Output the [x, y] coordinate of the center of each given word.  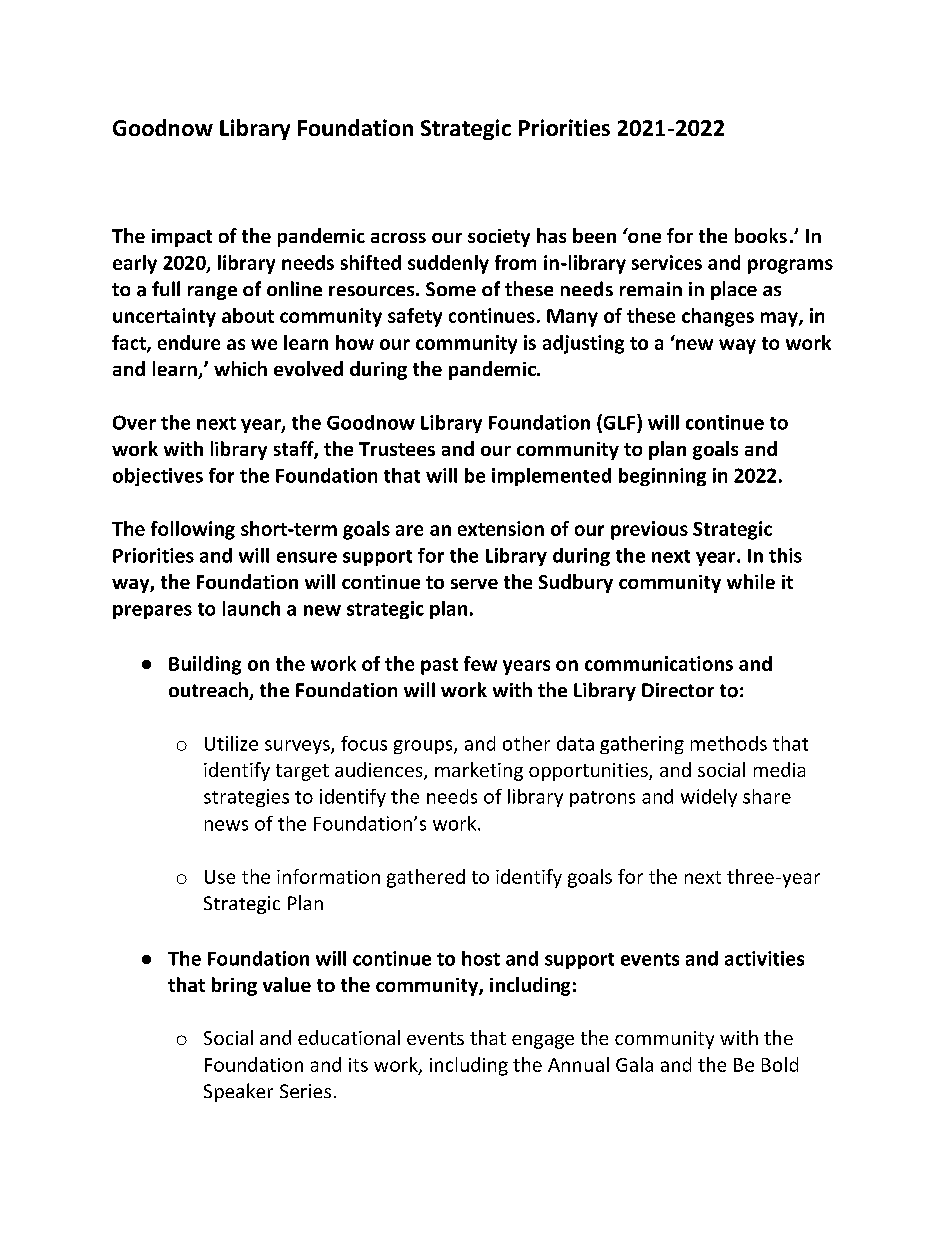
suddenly [448, 264]
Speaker [238, 1092]
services [667, 262]
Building [205, 665]
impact [182, 238]
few [480, 663]
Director [678, 690]
